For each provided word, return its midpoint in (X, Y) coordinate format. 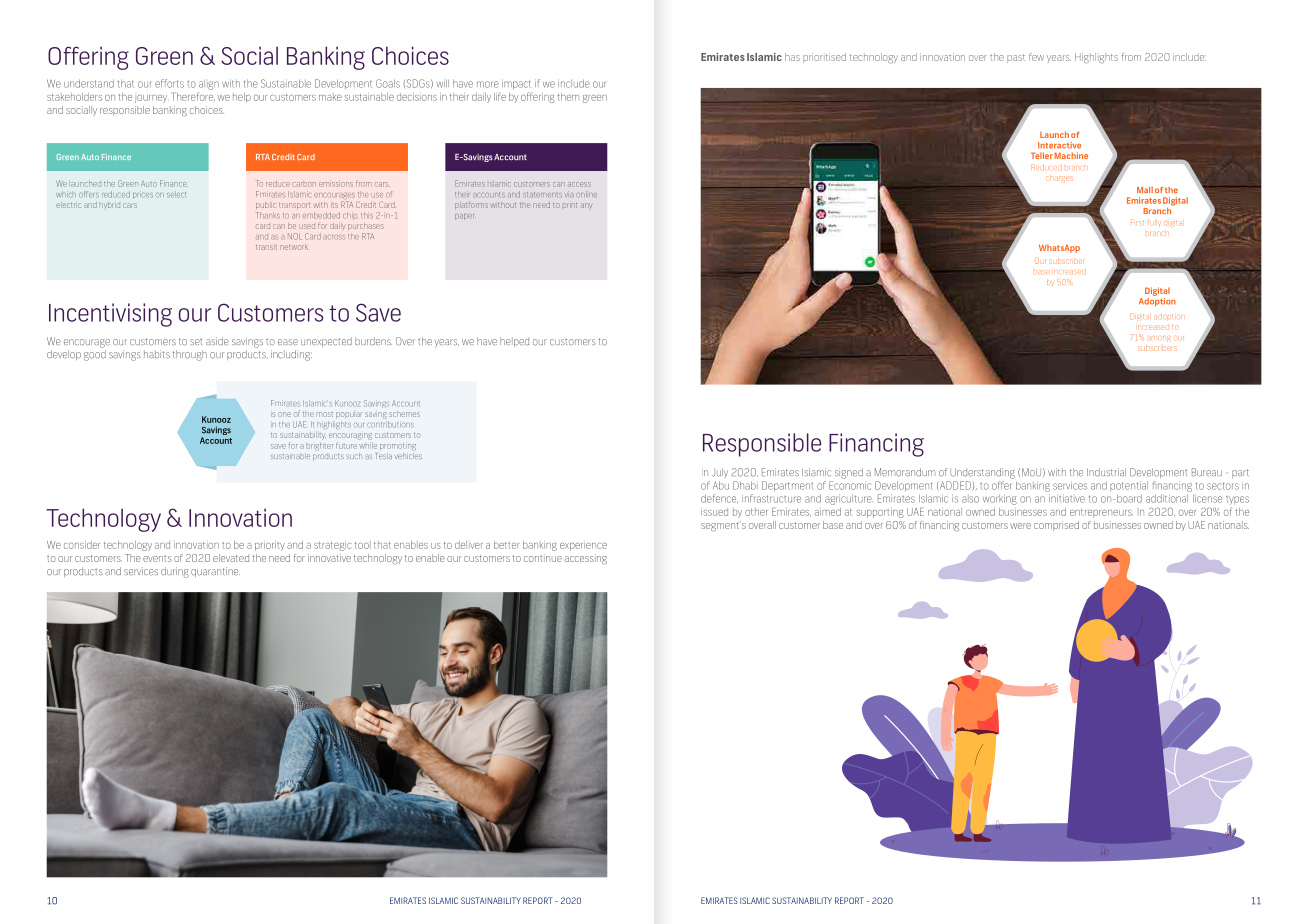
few (1036, 57)
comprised (1056, 526)
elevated (231, 558)
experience (583, 546)
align (209, 85)
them (568, 97)
